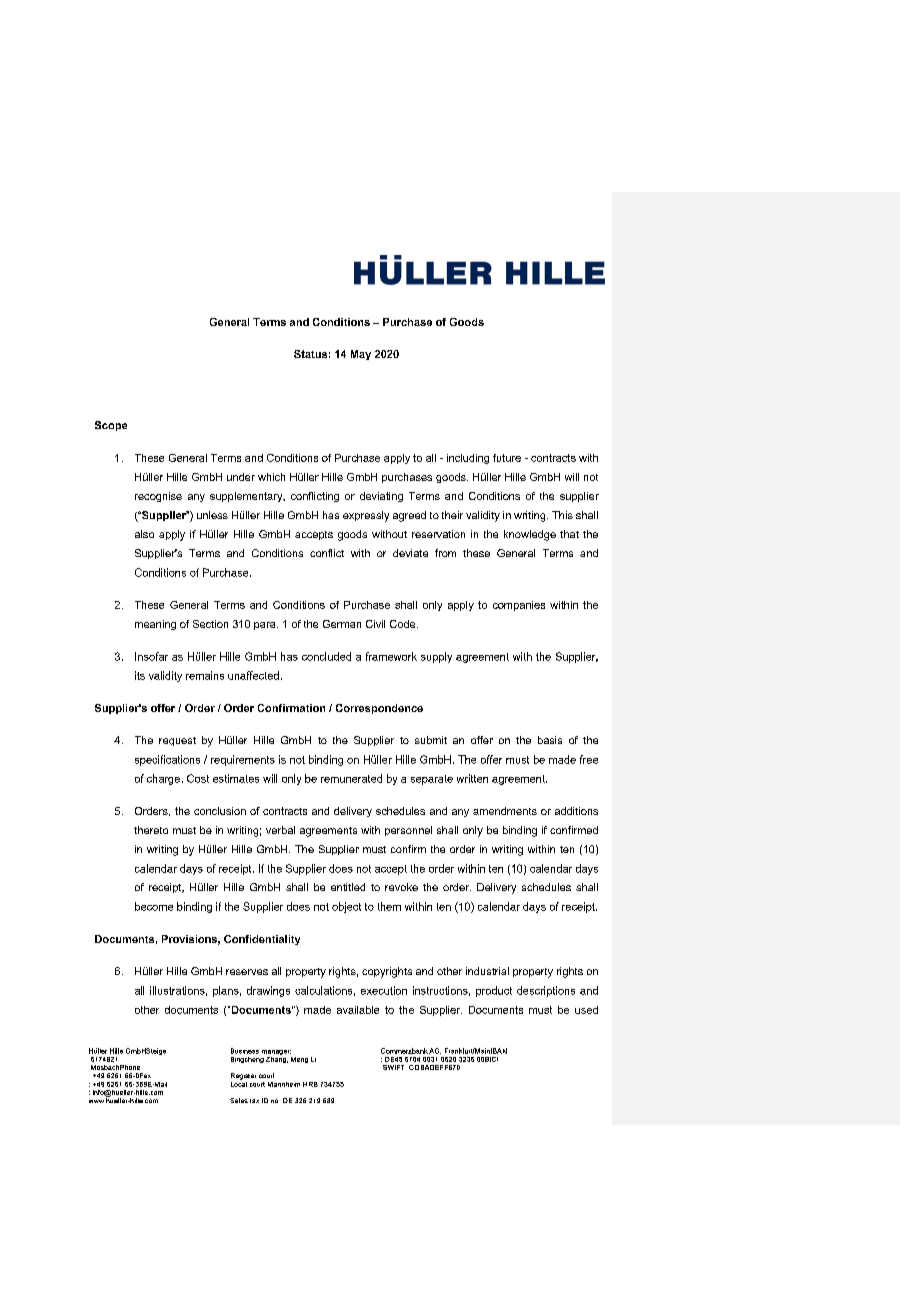  What do you see at coordinates (346, 907) in the screenshot?
I see `object` at bounding box center [346, 907].
